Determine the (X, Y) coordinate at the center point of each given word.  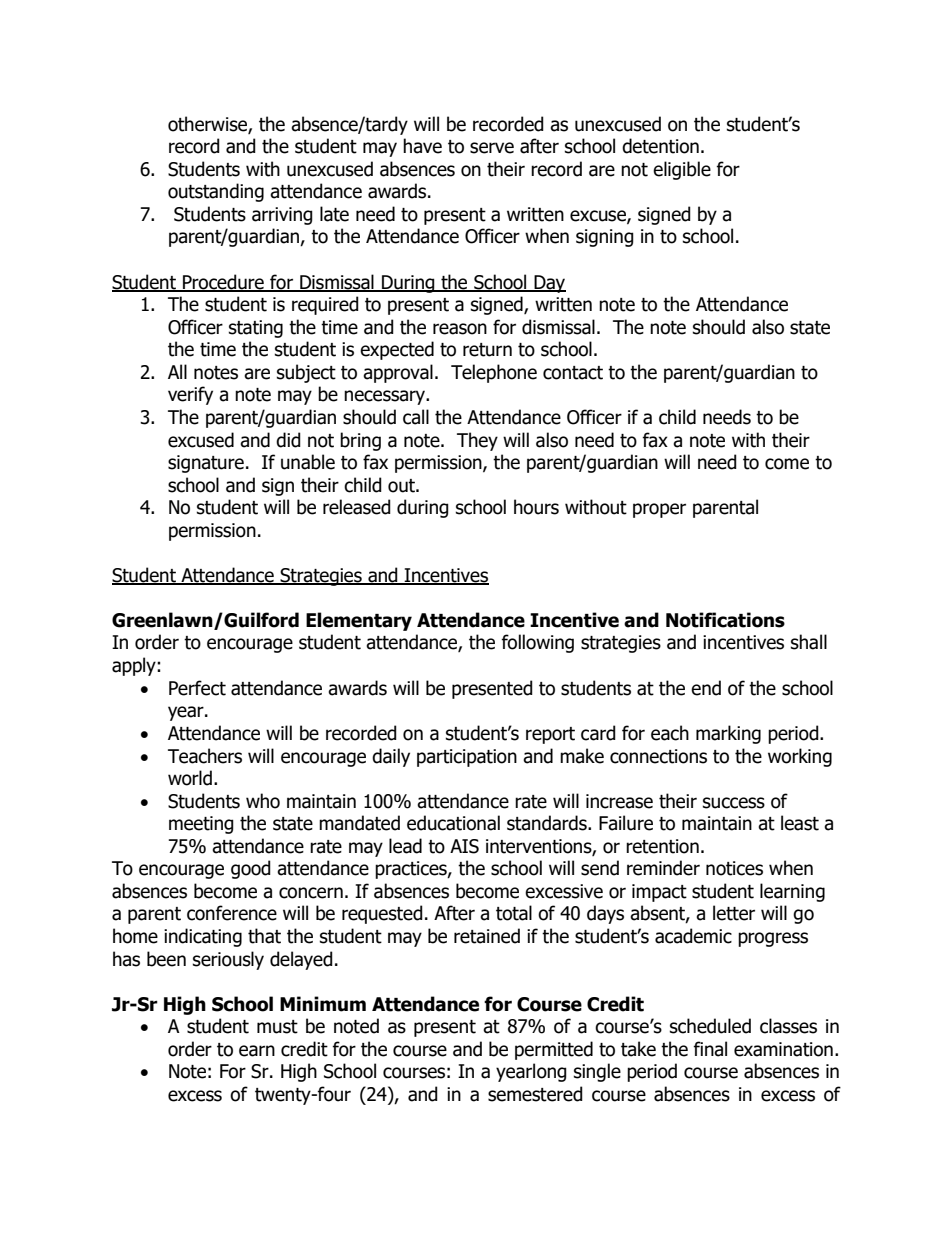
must (277, 1027)
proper (659, 510)
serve (492, 148)
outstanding (216, 192)
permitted (554, 1050)
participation (467, 758)
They (477, 441)
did (288, 440)
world (190, 778)
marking (728, 734)
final (710, 1049)
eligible (682, 170)
